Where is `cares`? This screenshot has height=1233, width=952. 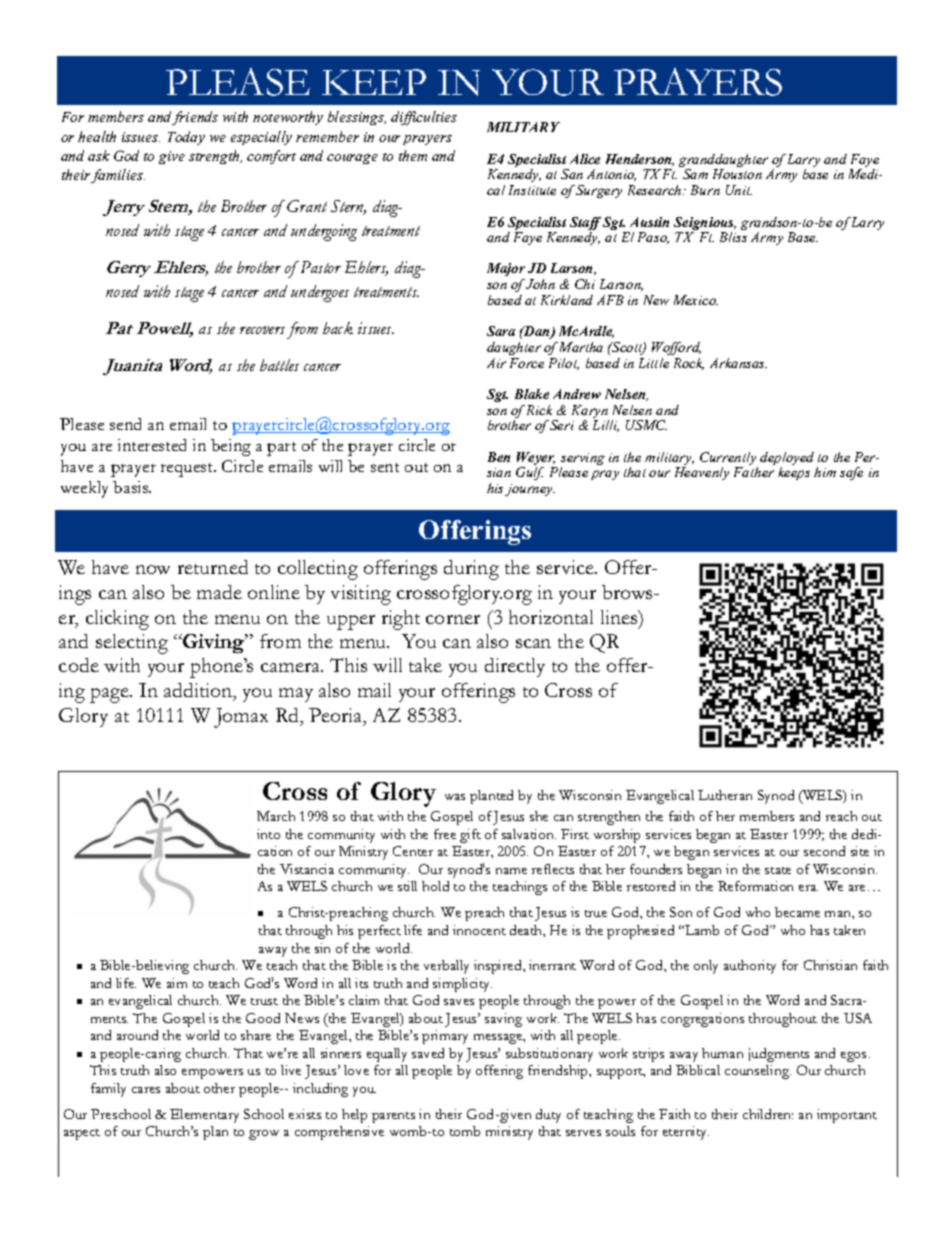
cares is located at coordinates (146, 1090).
